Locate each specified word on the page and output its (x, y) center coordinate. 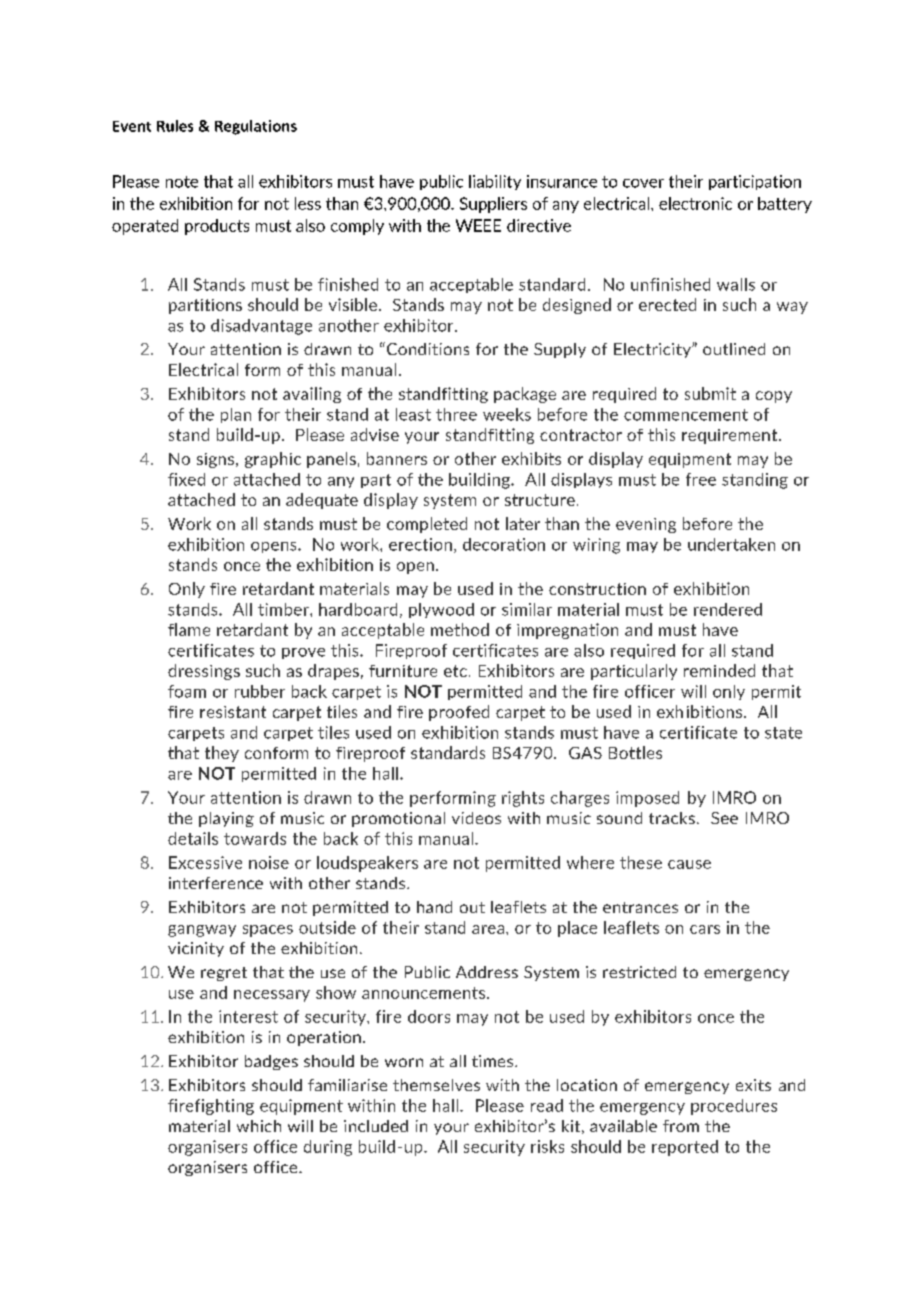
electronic (695, 203)
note (182, 182)
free (701, 479)
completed (427, 525)
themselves (436, 1085)
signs (217, 460)
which (259, 1126)
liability (495, 182)
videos (476, 818)
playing (226, 819)
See (724, 818)
